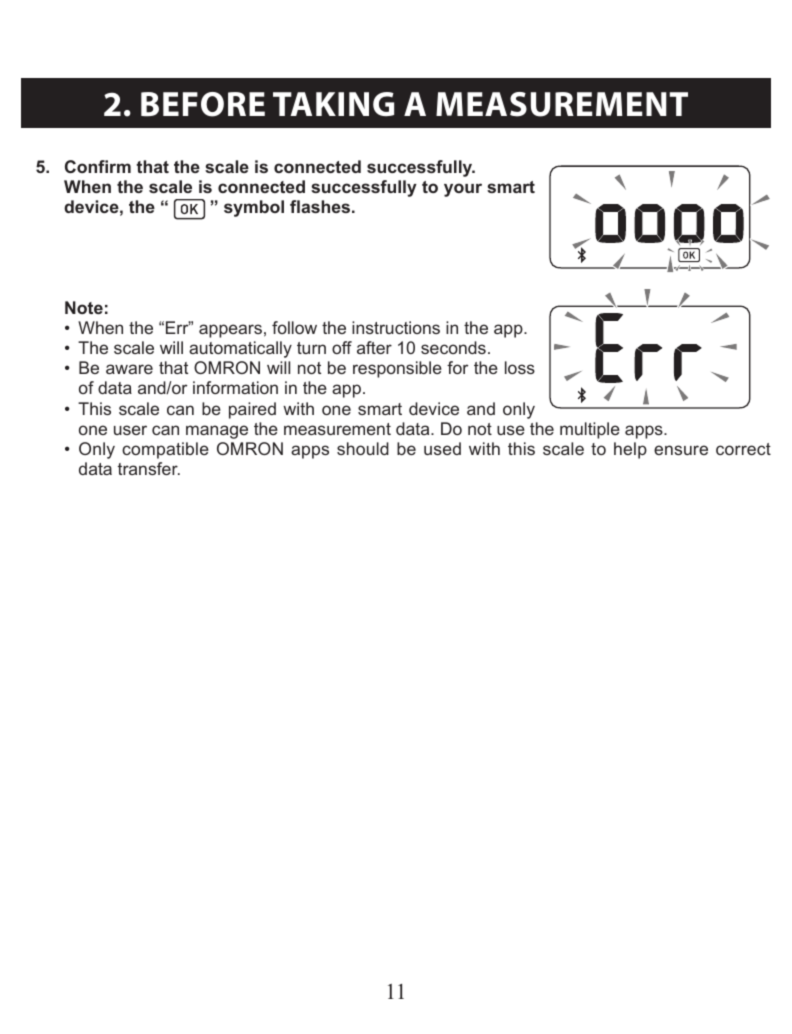 Image resolution: width=792 pixels, height=1034 pixels. What do you see at coordinates (129, 369) in the screenshot?
I see `aware` at bounding box center [129, 369].
